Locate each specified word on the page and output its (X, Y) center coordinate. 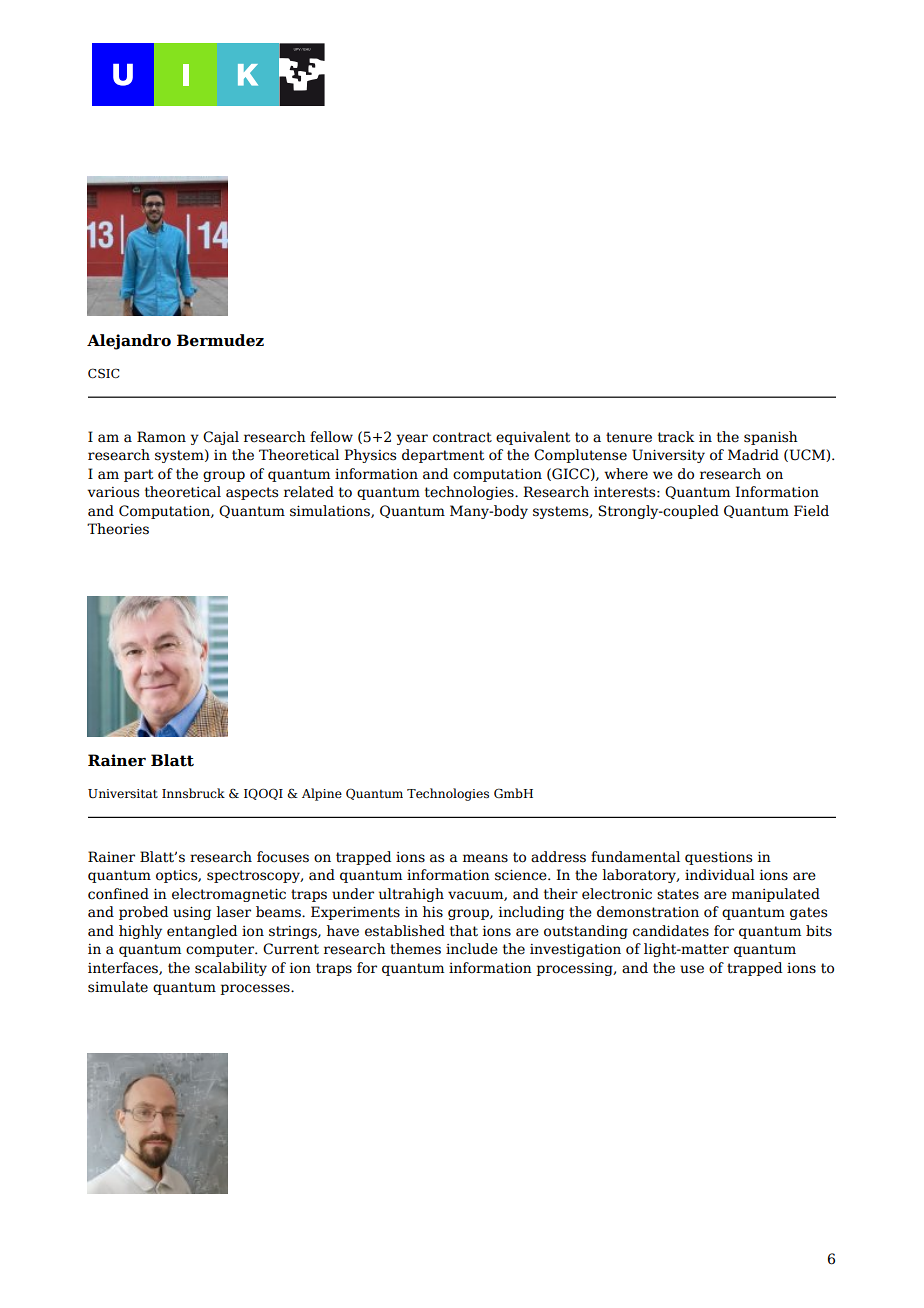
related (309, 492)
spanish (771, 438)
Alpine (322, 794)
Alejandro (129, 342)
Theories (118, 529)
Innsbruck (193, 793)
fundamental (635, 857)
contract (462, 437)
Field (811, 511)
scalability (231, 969)
